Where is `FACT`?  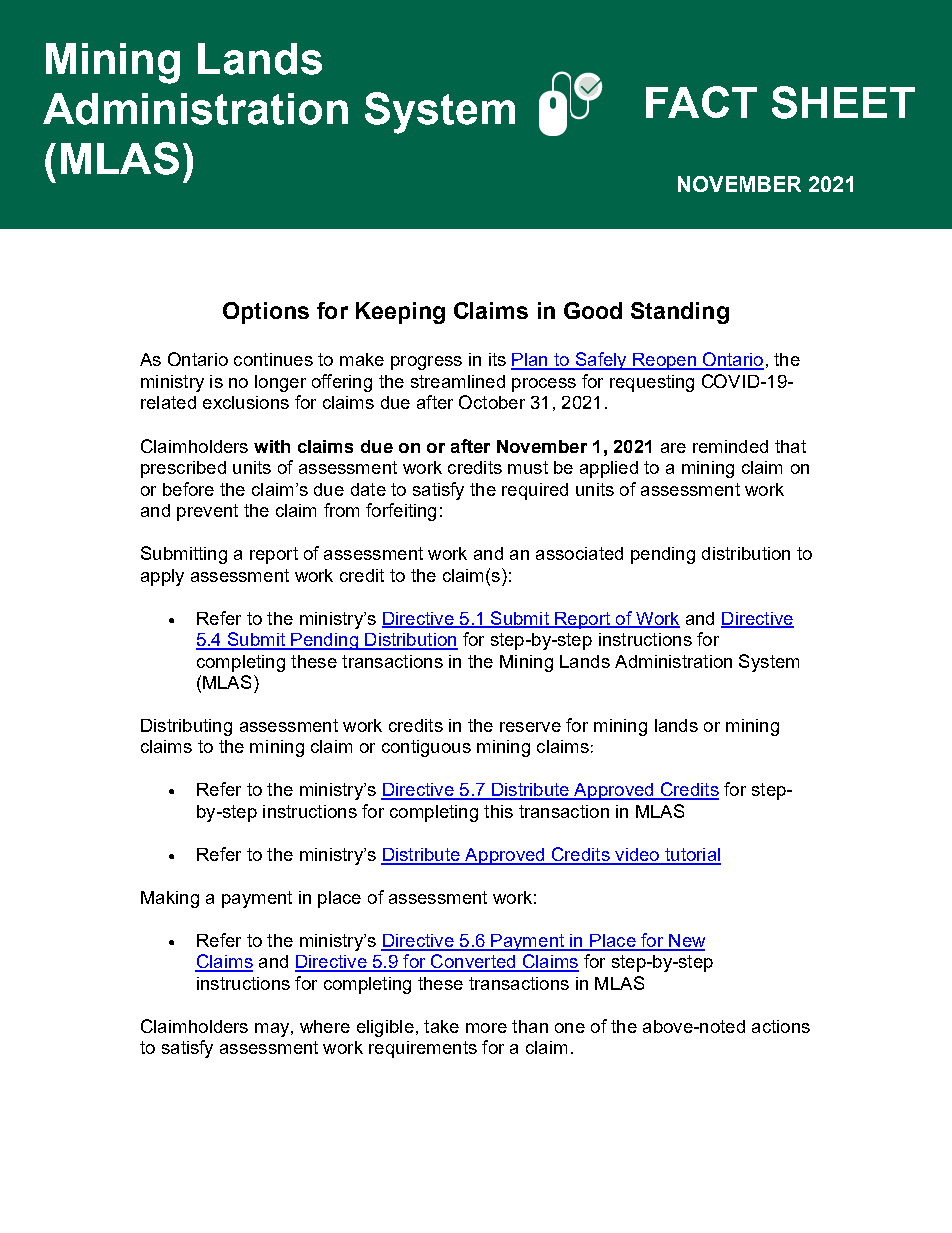 FACT is located at coordinates (701, 102).
